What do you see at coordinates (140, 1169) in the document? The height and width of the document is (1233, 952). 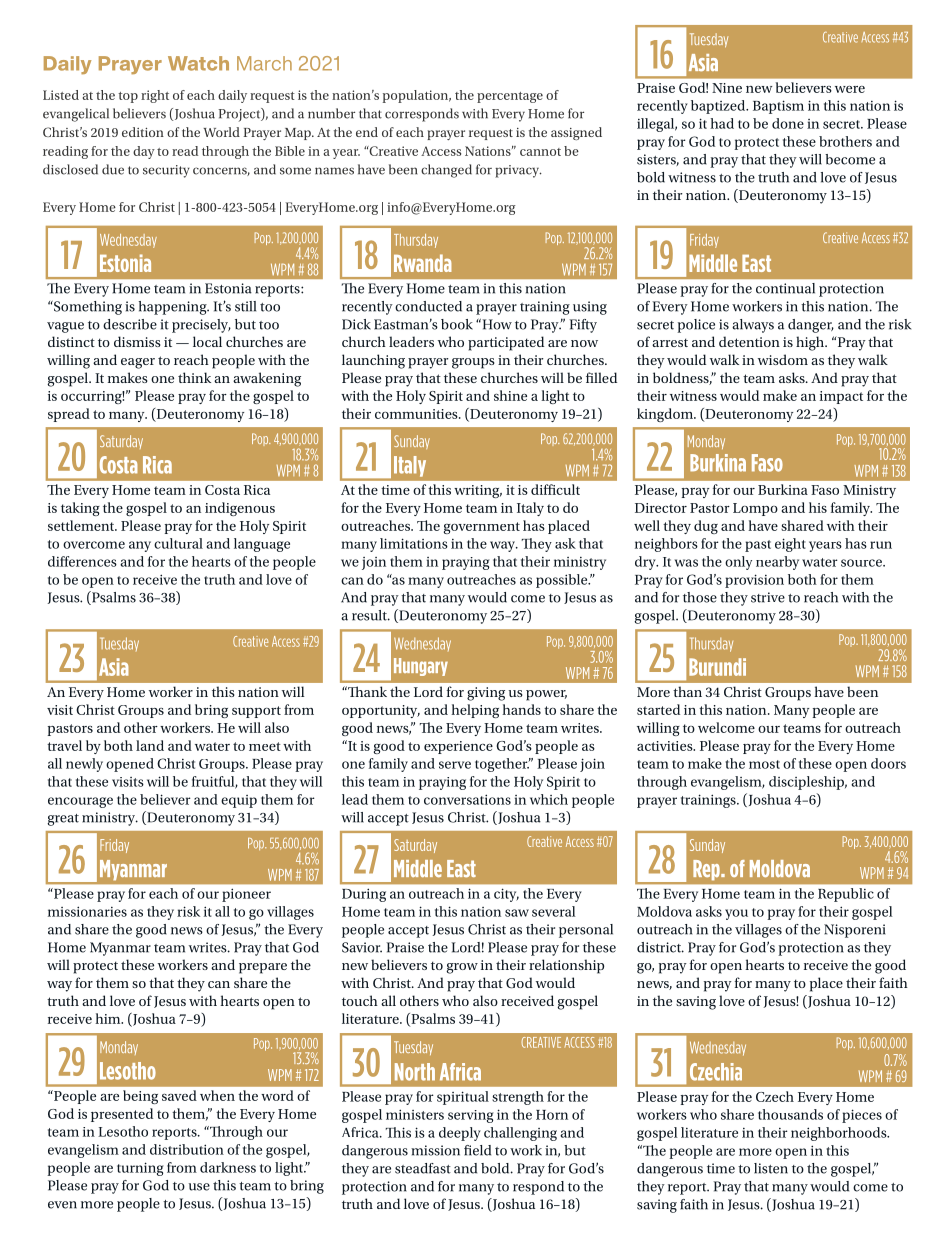 I see `turning` at bounding box center [140, 1169].
